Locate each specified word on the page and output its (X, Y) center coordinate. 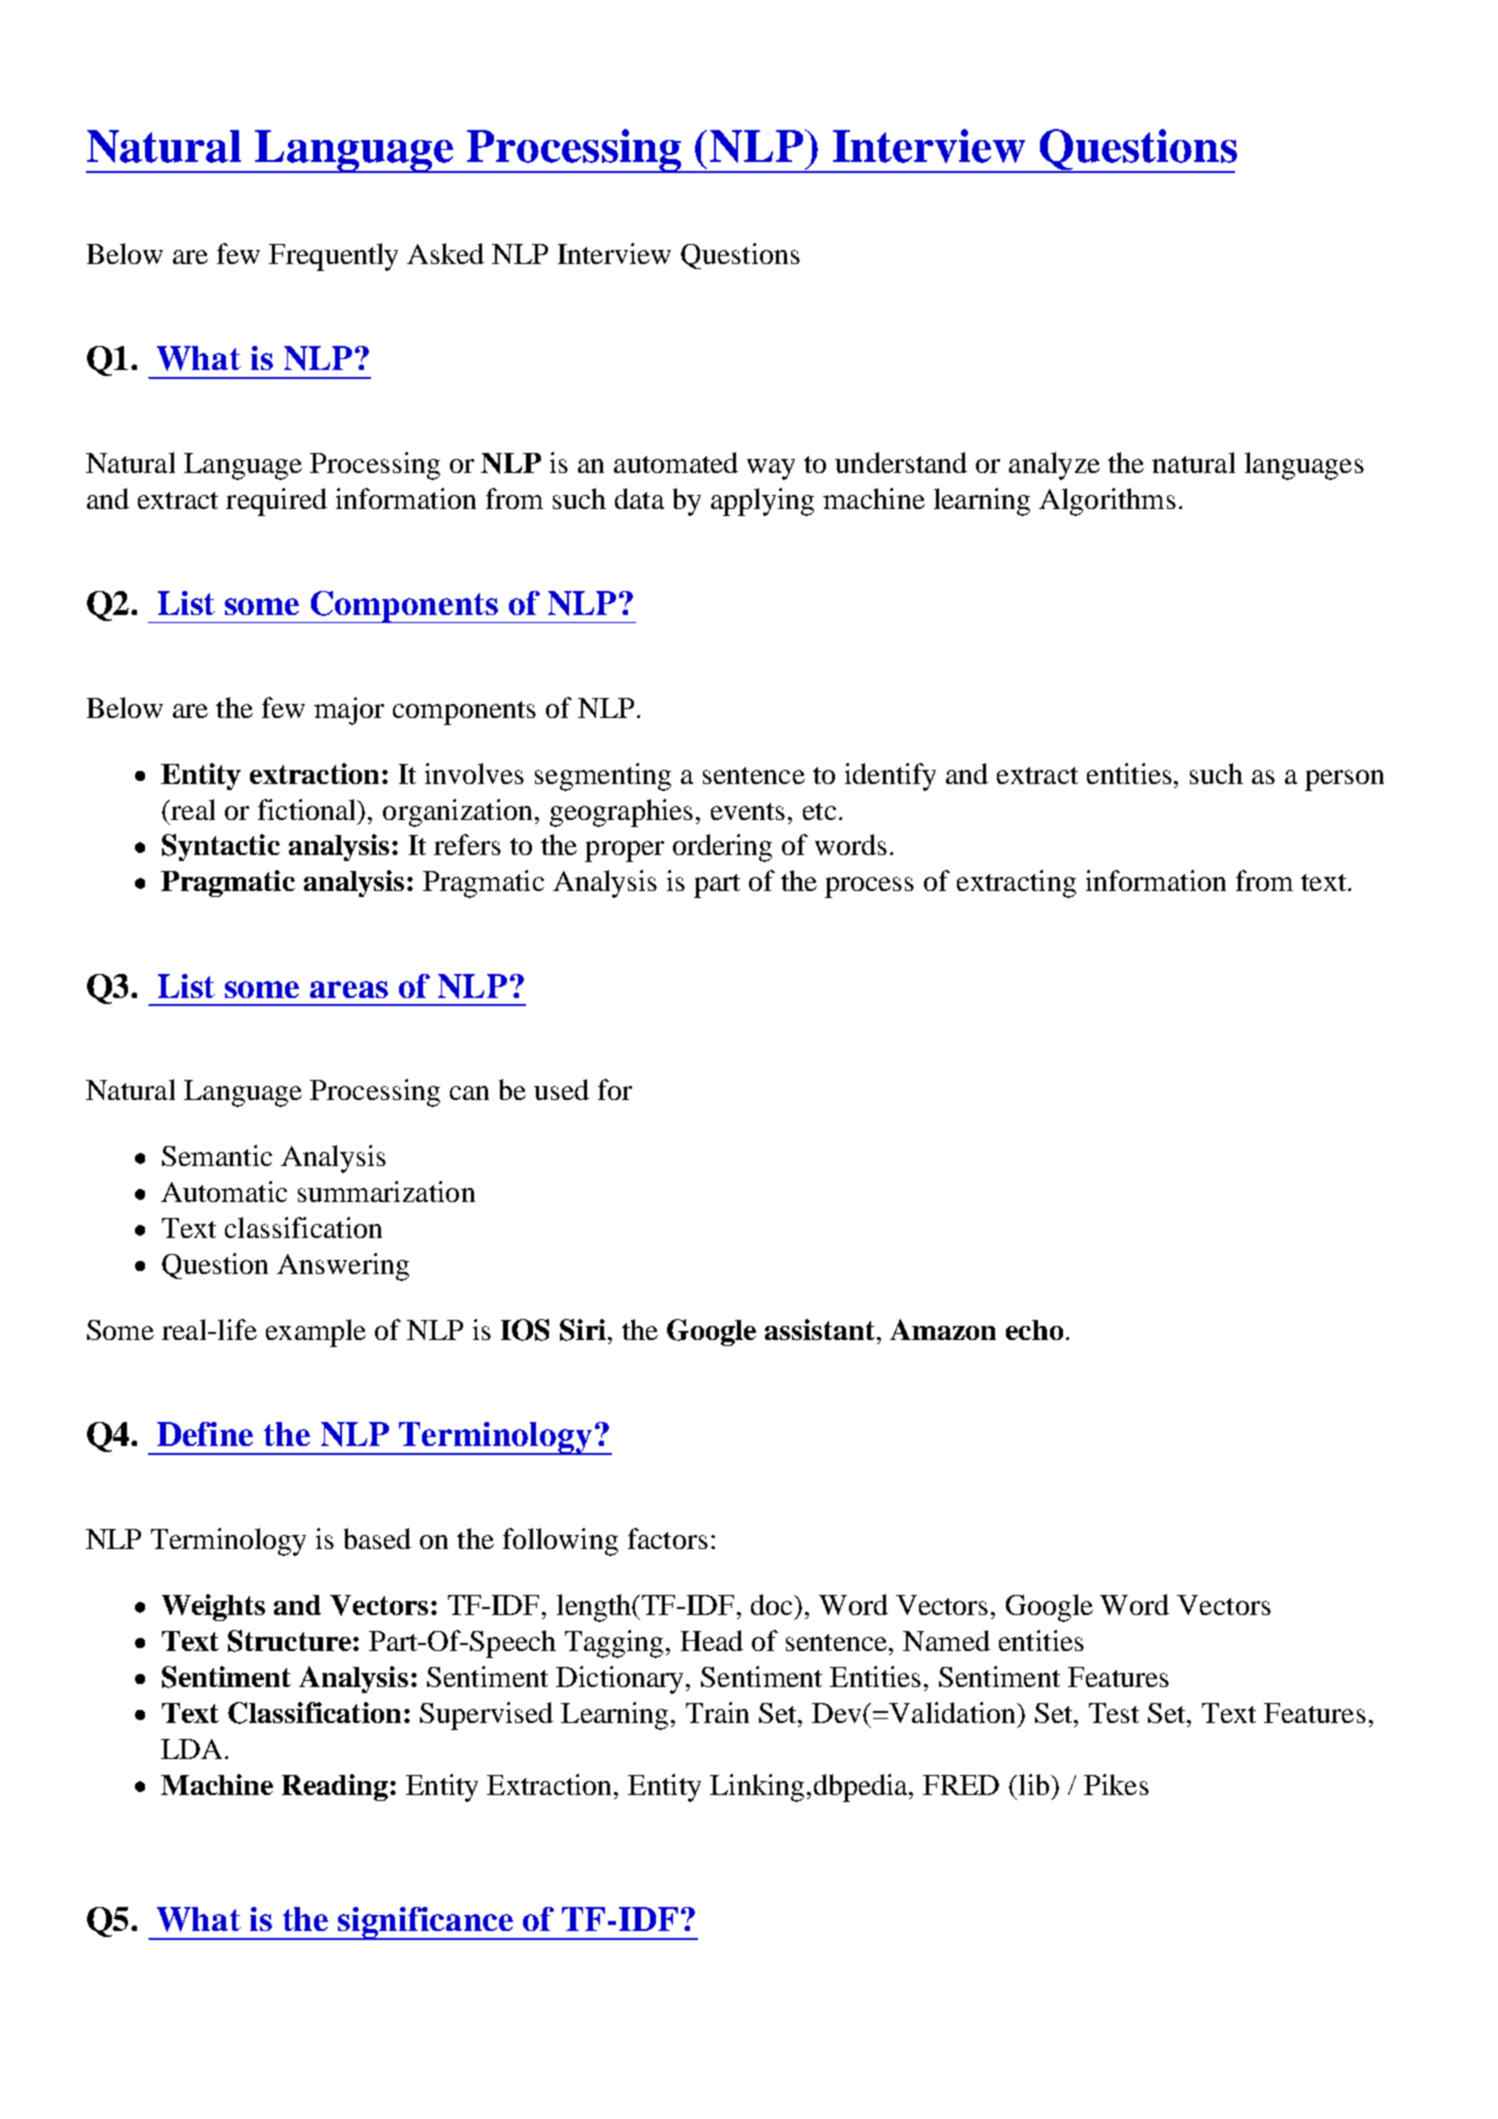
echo (1034, 1330)
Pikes (1116, 1784)
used (561, 1089)
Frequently (333, 257)
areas (349, 989)
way (771, 469)
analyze (1054, 466)
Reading (335, 1787)
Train (717, 1712)
